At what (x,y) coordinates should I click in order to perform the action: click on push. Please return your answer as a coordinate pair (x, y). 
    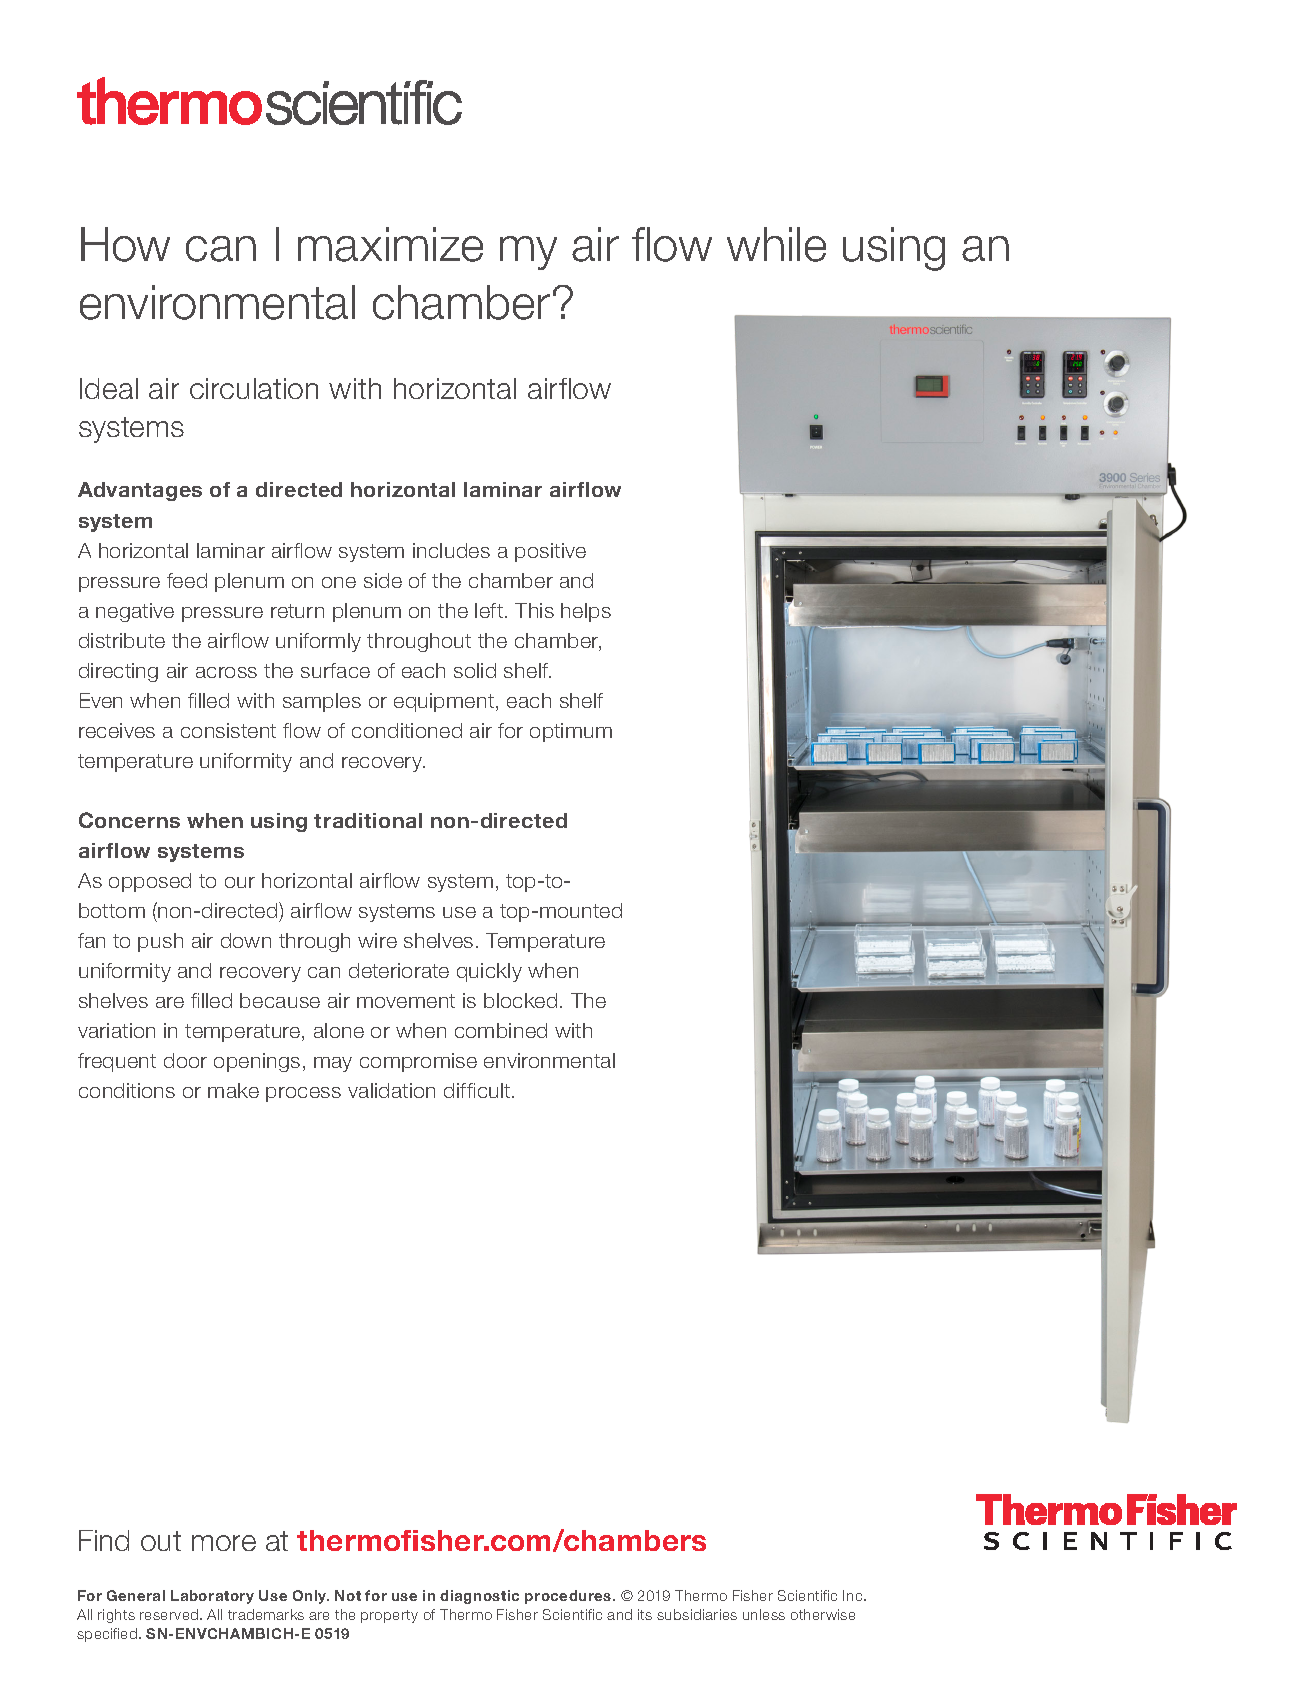
    Looking at the image, I should click on (160, 942).
